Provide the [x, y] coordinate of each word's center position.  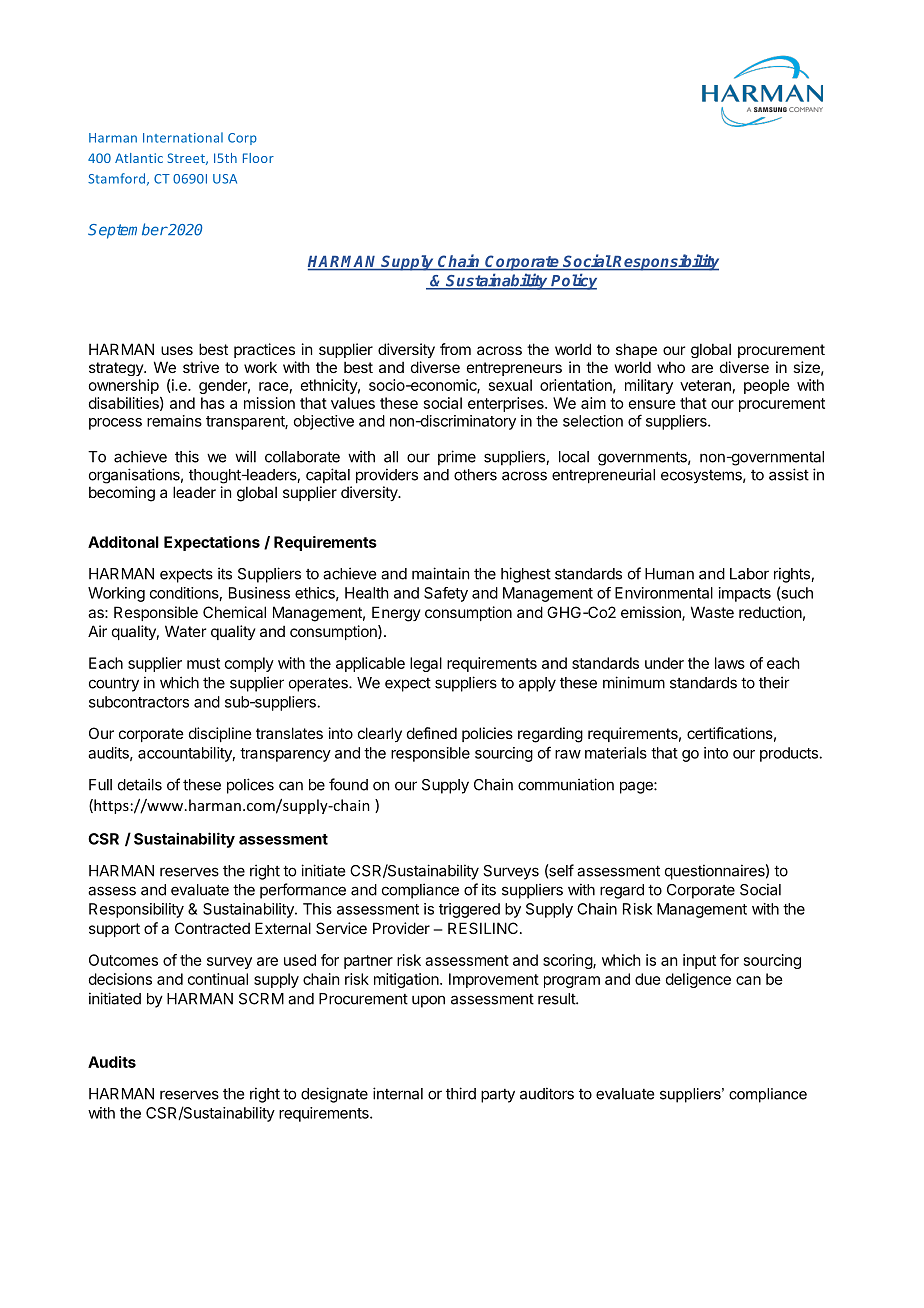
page [637, 787]
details [140, 784]
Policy [573, 281]
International [183, 137]
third [461, 1093]
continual [218, 979]
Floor [258, 158]
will [245, 456]
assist [789, 474]
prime [457, 458]
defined [432, 733]
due [648, 979]
